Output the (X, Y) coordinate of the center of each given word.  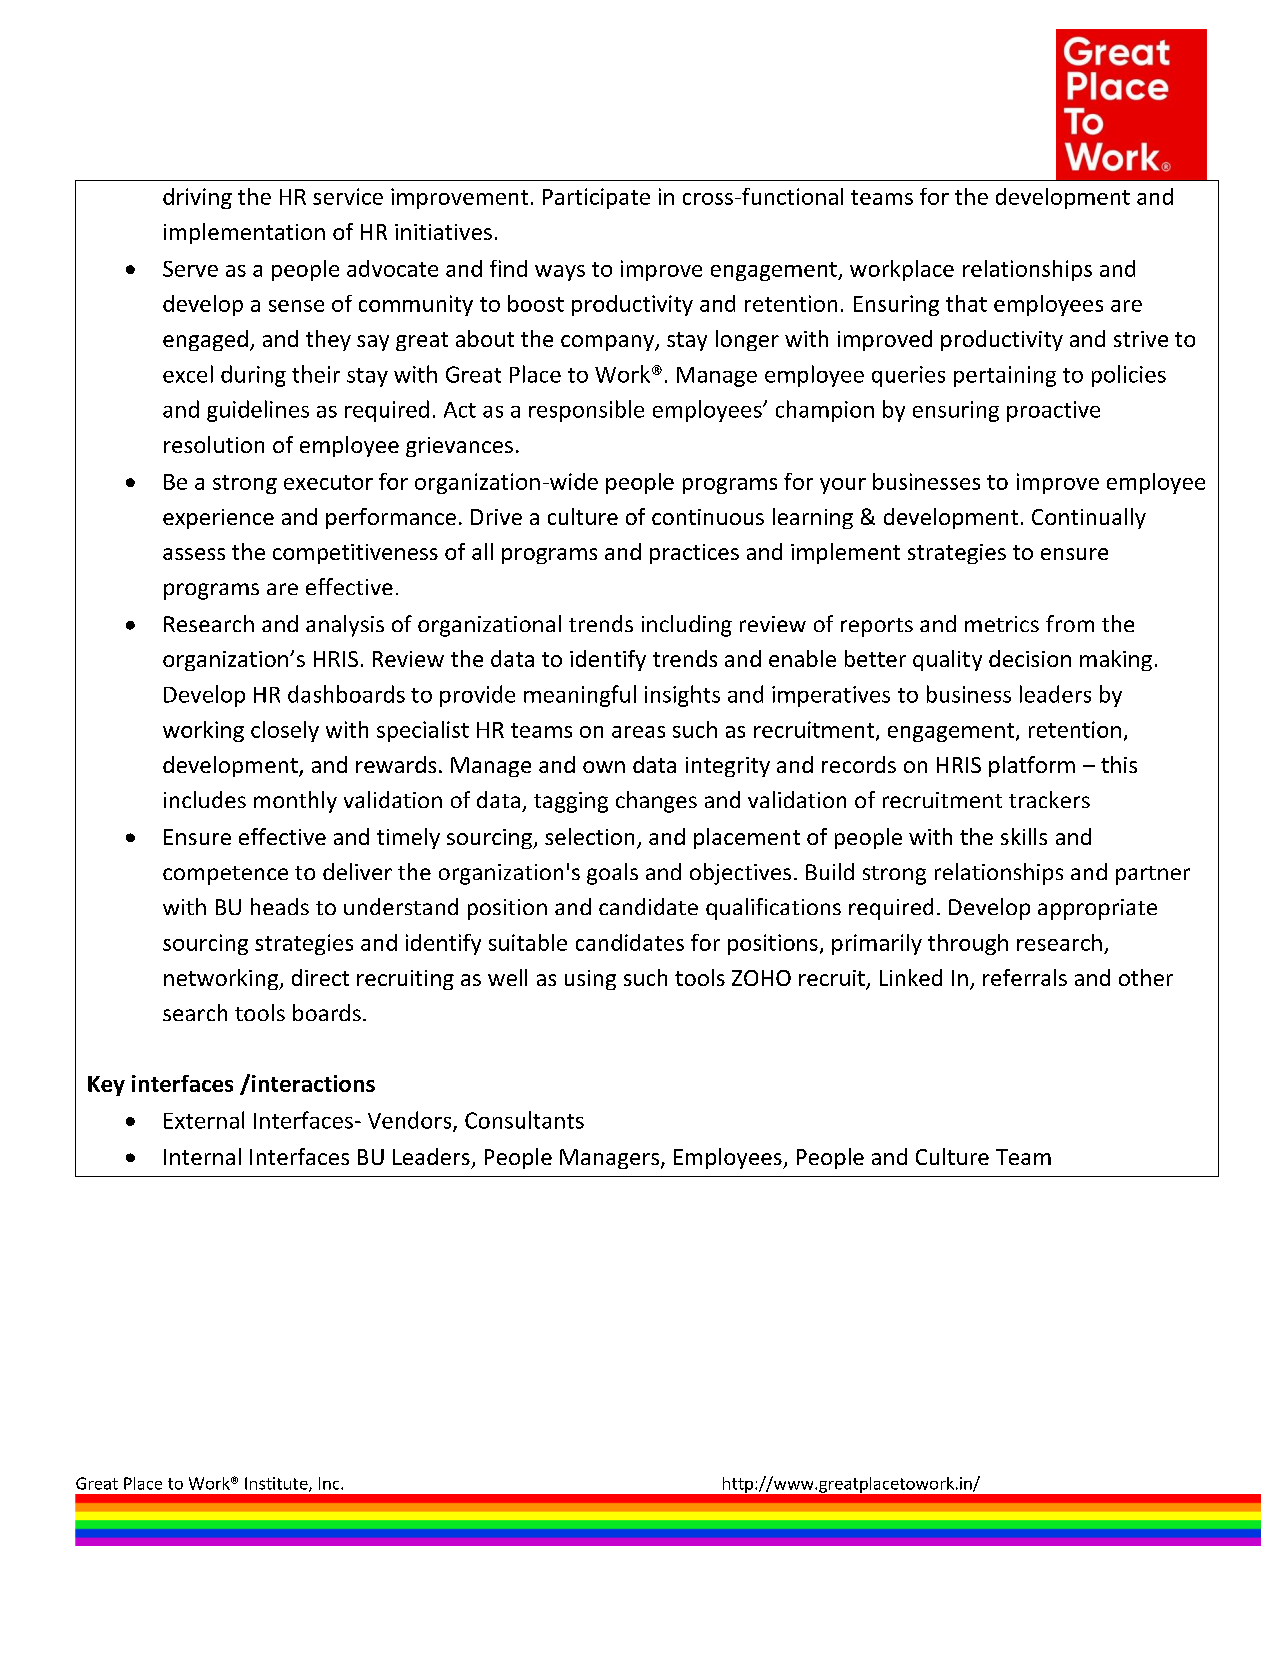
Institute (277, 1484)
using (590, 980)
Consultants (524, 1120)
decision (1030, 658)
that (966, 303)
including (687, 626)
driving (197, 198)
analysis (345, 626)
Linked (911, 977)
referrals (1025, 977)
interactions (313, 1083)
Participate (596, 198)
